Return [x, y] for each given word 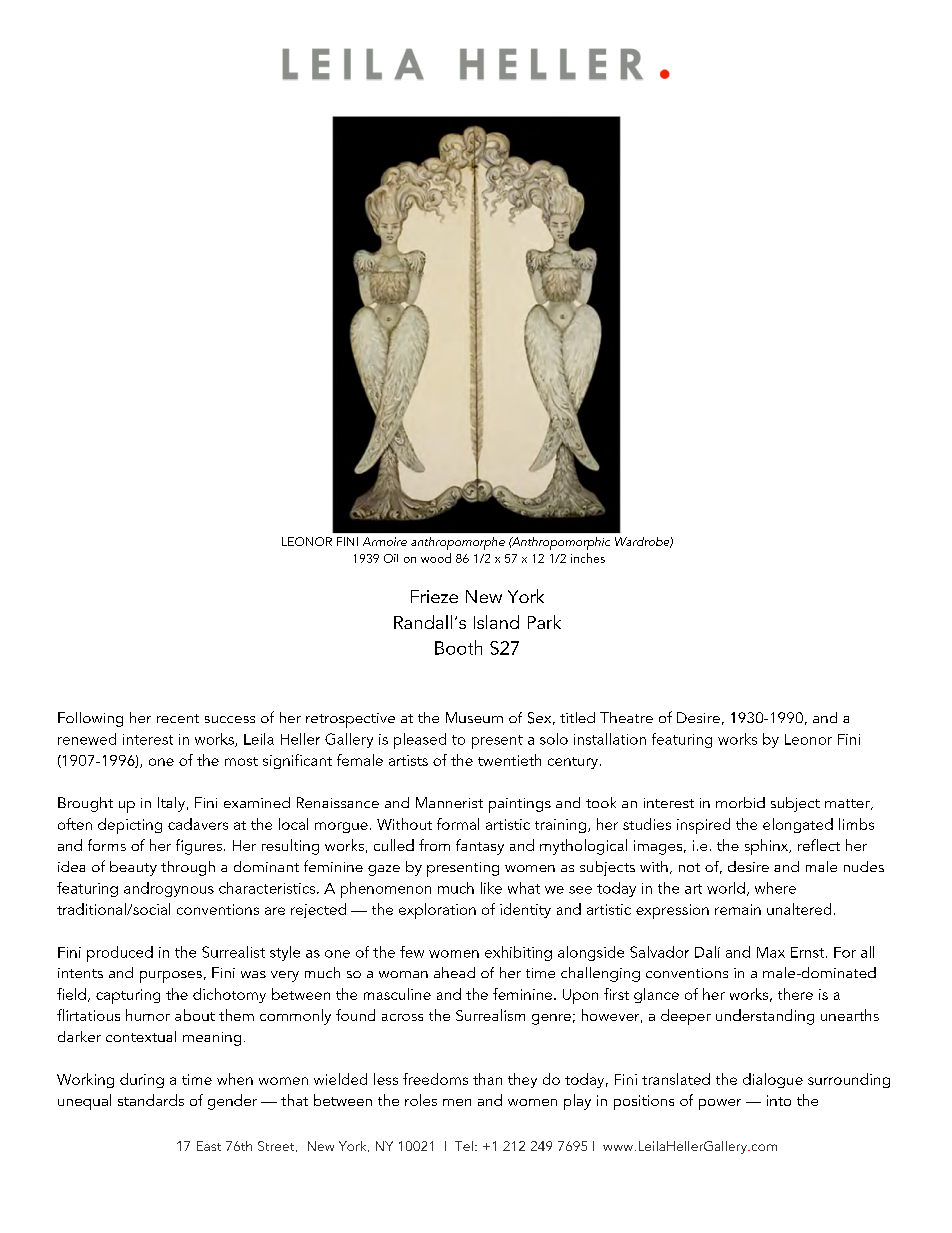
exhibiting [518, 953]
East [209, 1146]
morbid [740, 802]
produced [120, 954]
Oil [391, 558]
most [241, 761]
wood [436, 558]
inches [588, 558]
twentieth [509, 760]
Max [771, 952]
